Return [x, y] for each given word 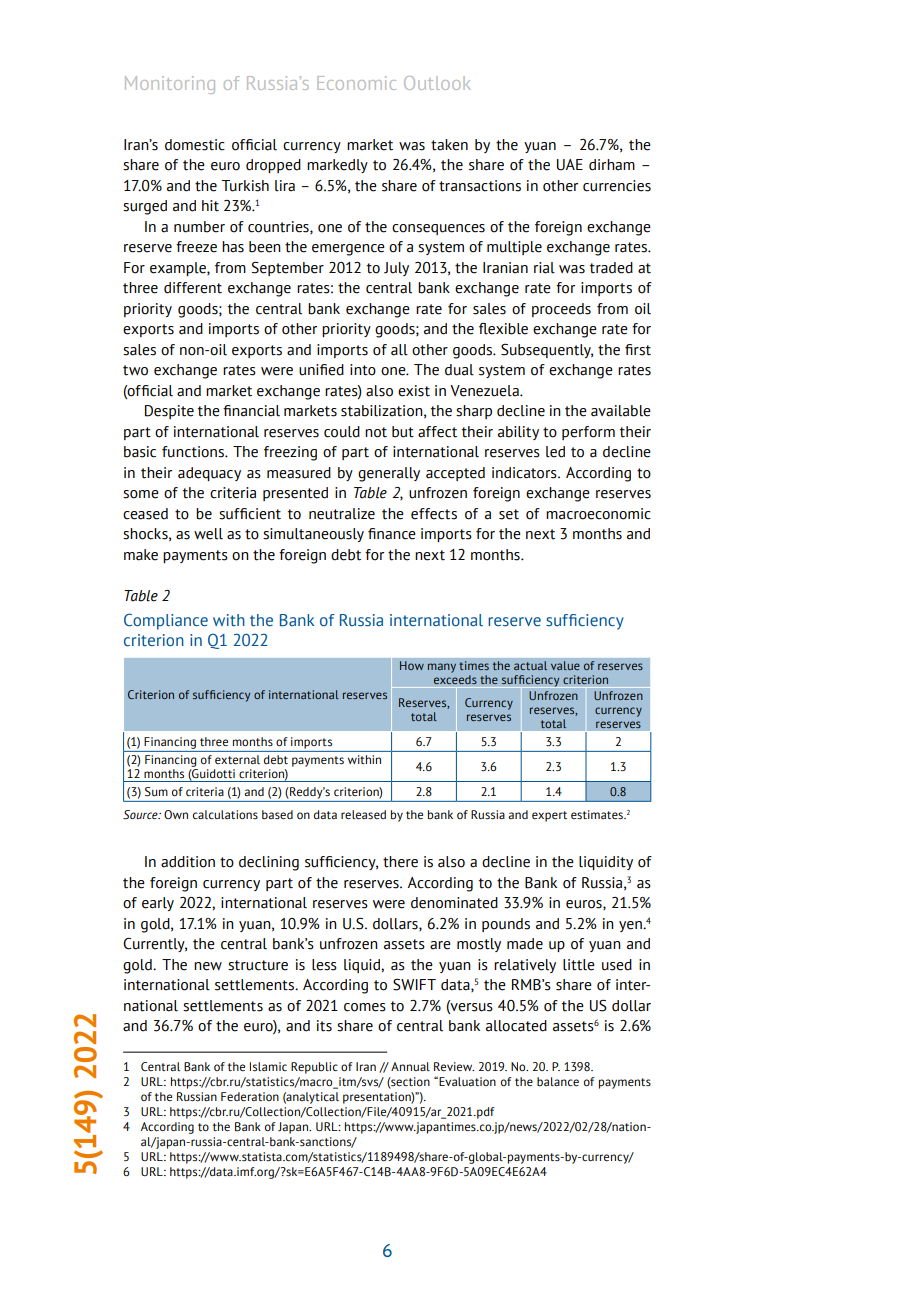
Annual [410, 1066]
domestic [195, 145]
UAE [570, 165]
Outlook [437, 83]
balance [558, 1081]
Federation [250, 1096]
